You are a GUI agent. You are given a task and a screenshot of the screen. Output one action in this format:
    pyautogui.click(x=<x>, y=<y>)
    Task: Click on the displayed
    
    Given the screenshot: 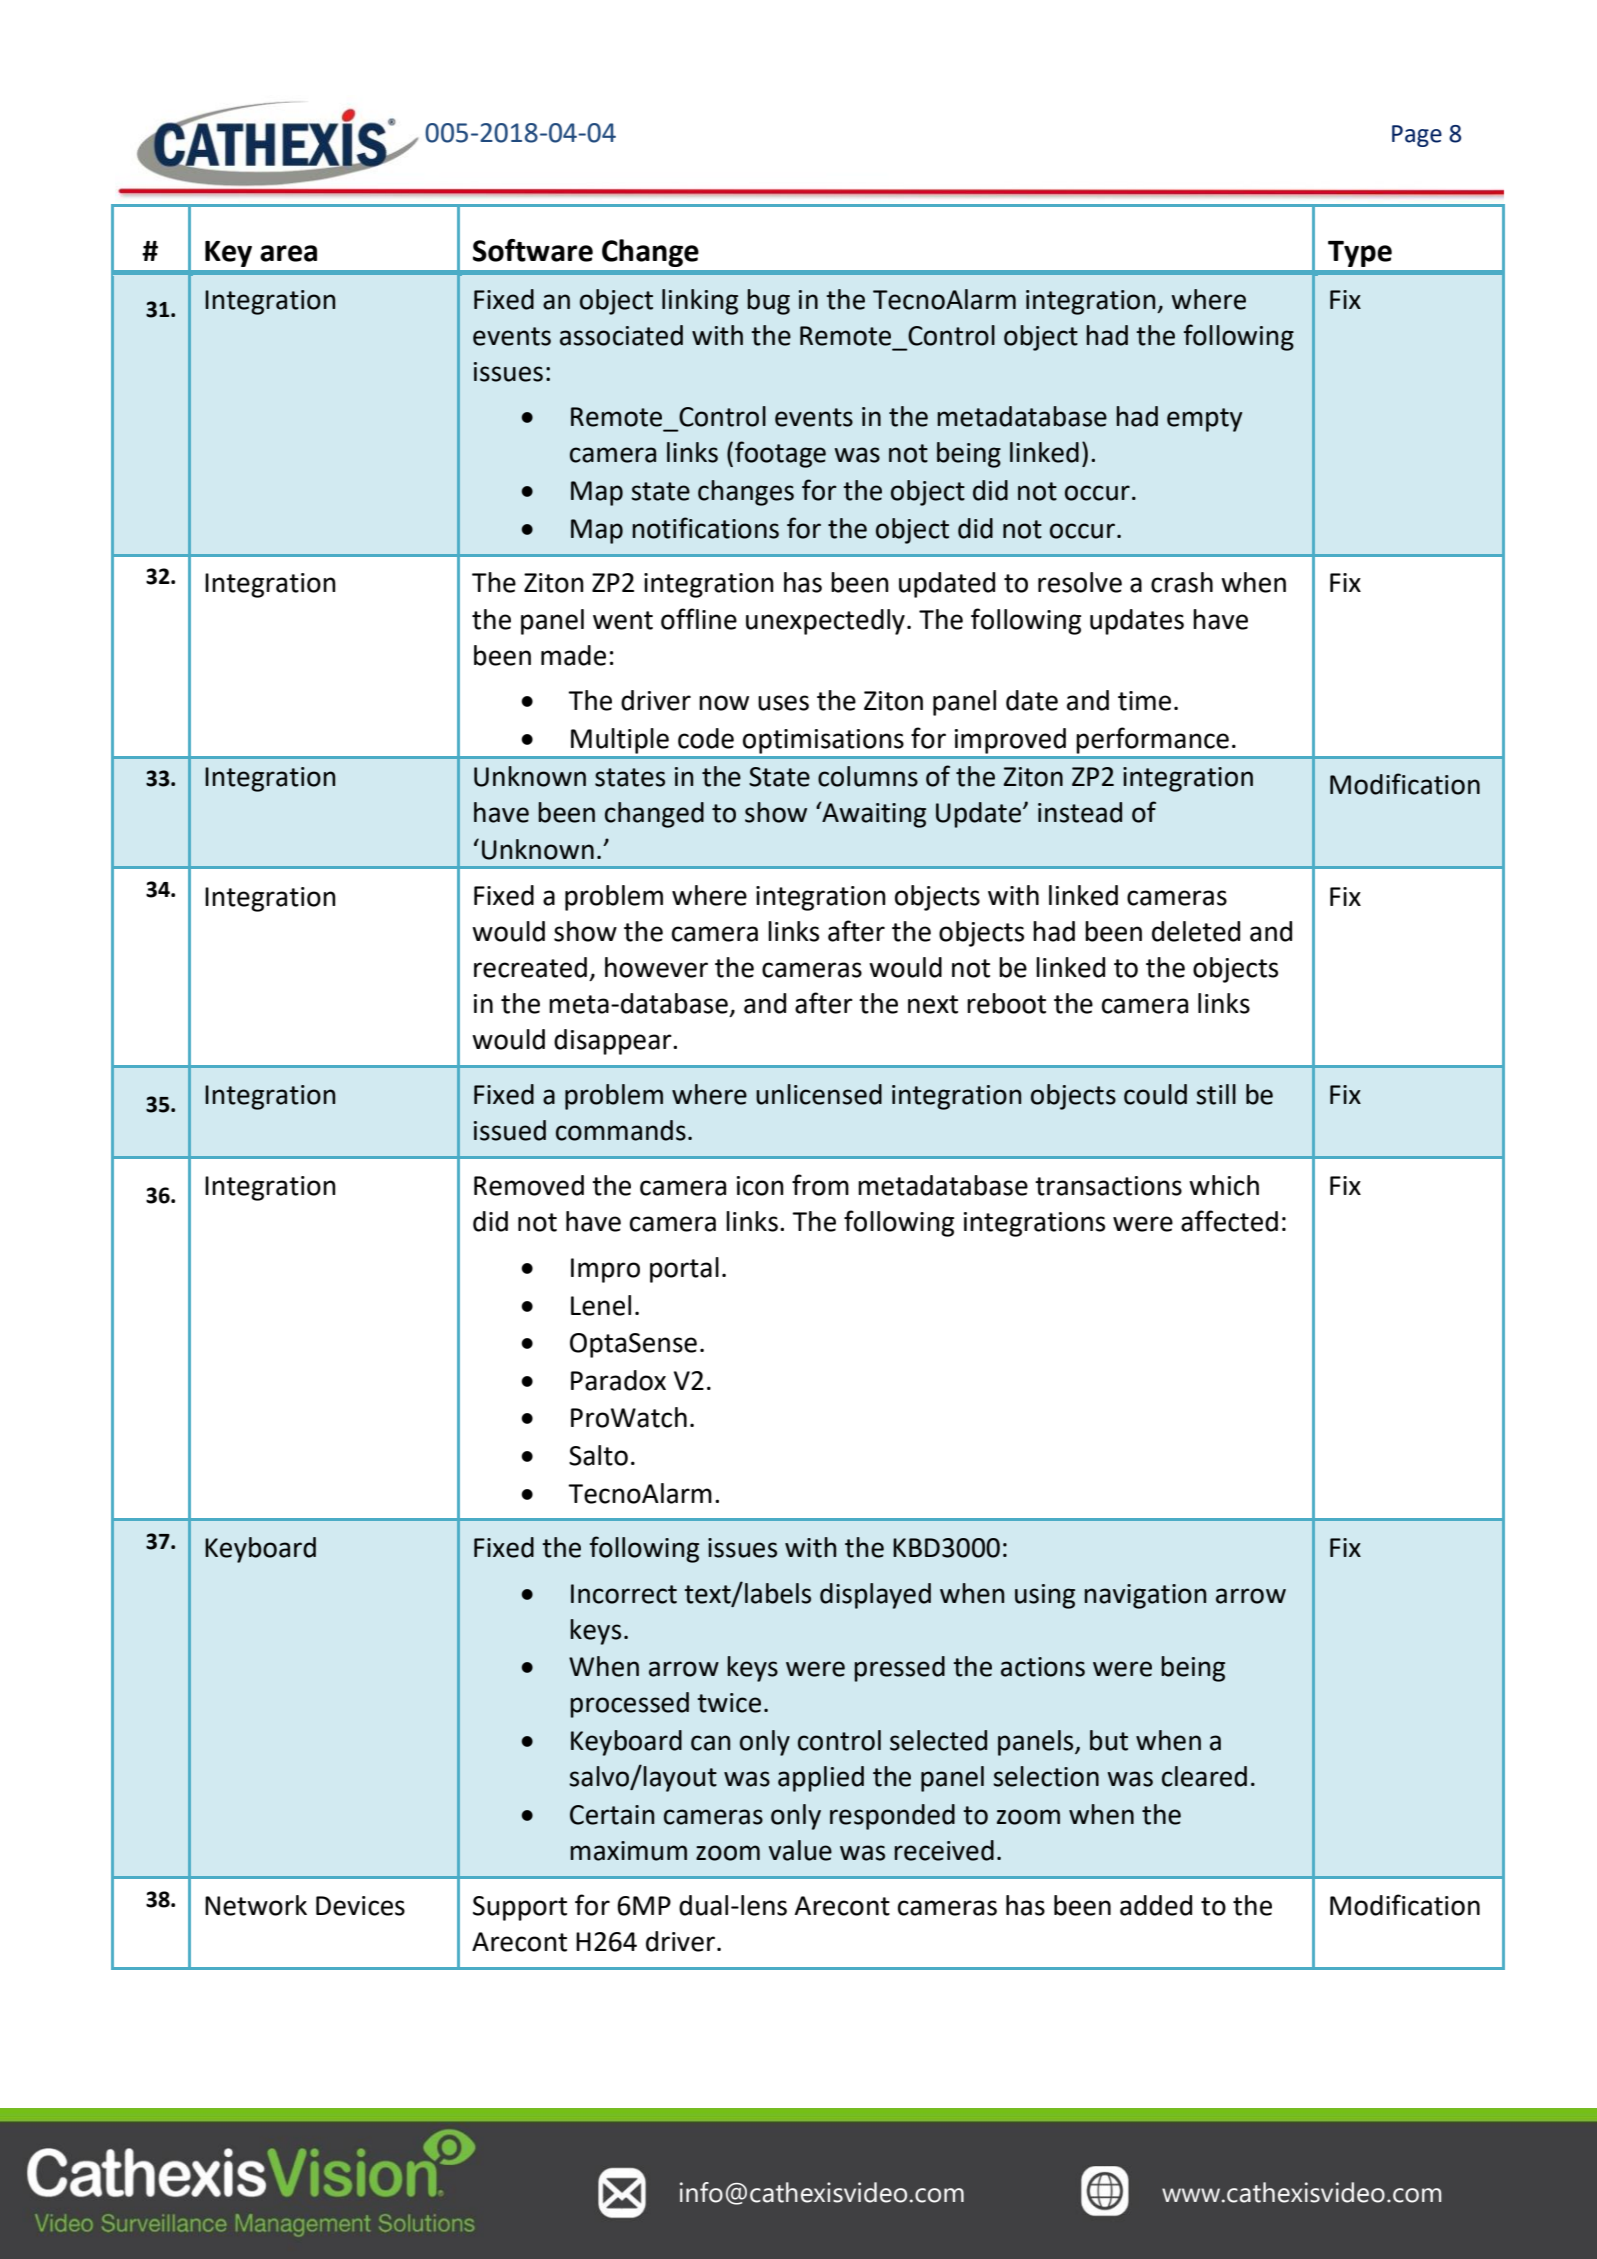 What is the action you would take?
    pyautogui.click(x=875, y=1596)
